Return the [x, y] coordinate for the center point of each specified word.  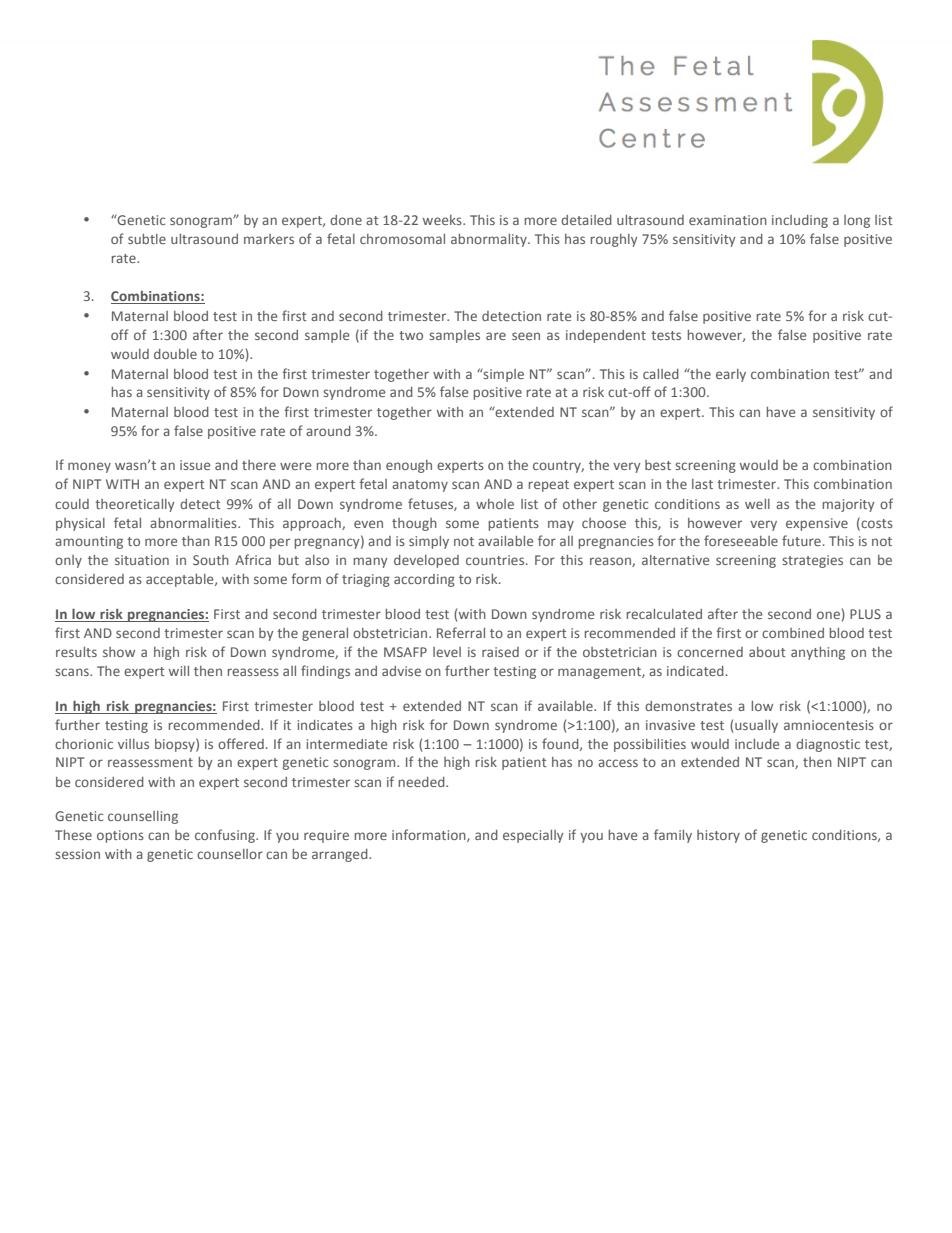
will [179, 671]
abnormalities [194, 523]
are [496, 336]
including [800, 221]
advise [401, 671]
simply [429, 542]
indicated [695, 671]
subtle [147, 239]
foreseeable [741, 540]
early [731, 375]
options [120, 836]
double [175, 354]
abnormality [490, 240]
